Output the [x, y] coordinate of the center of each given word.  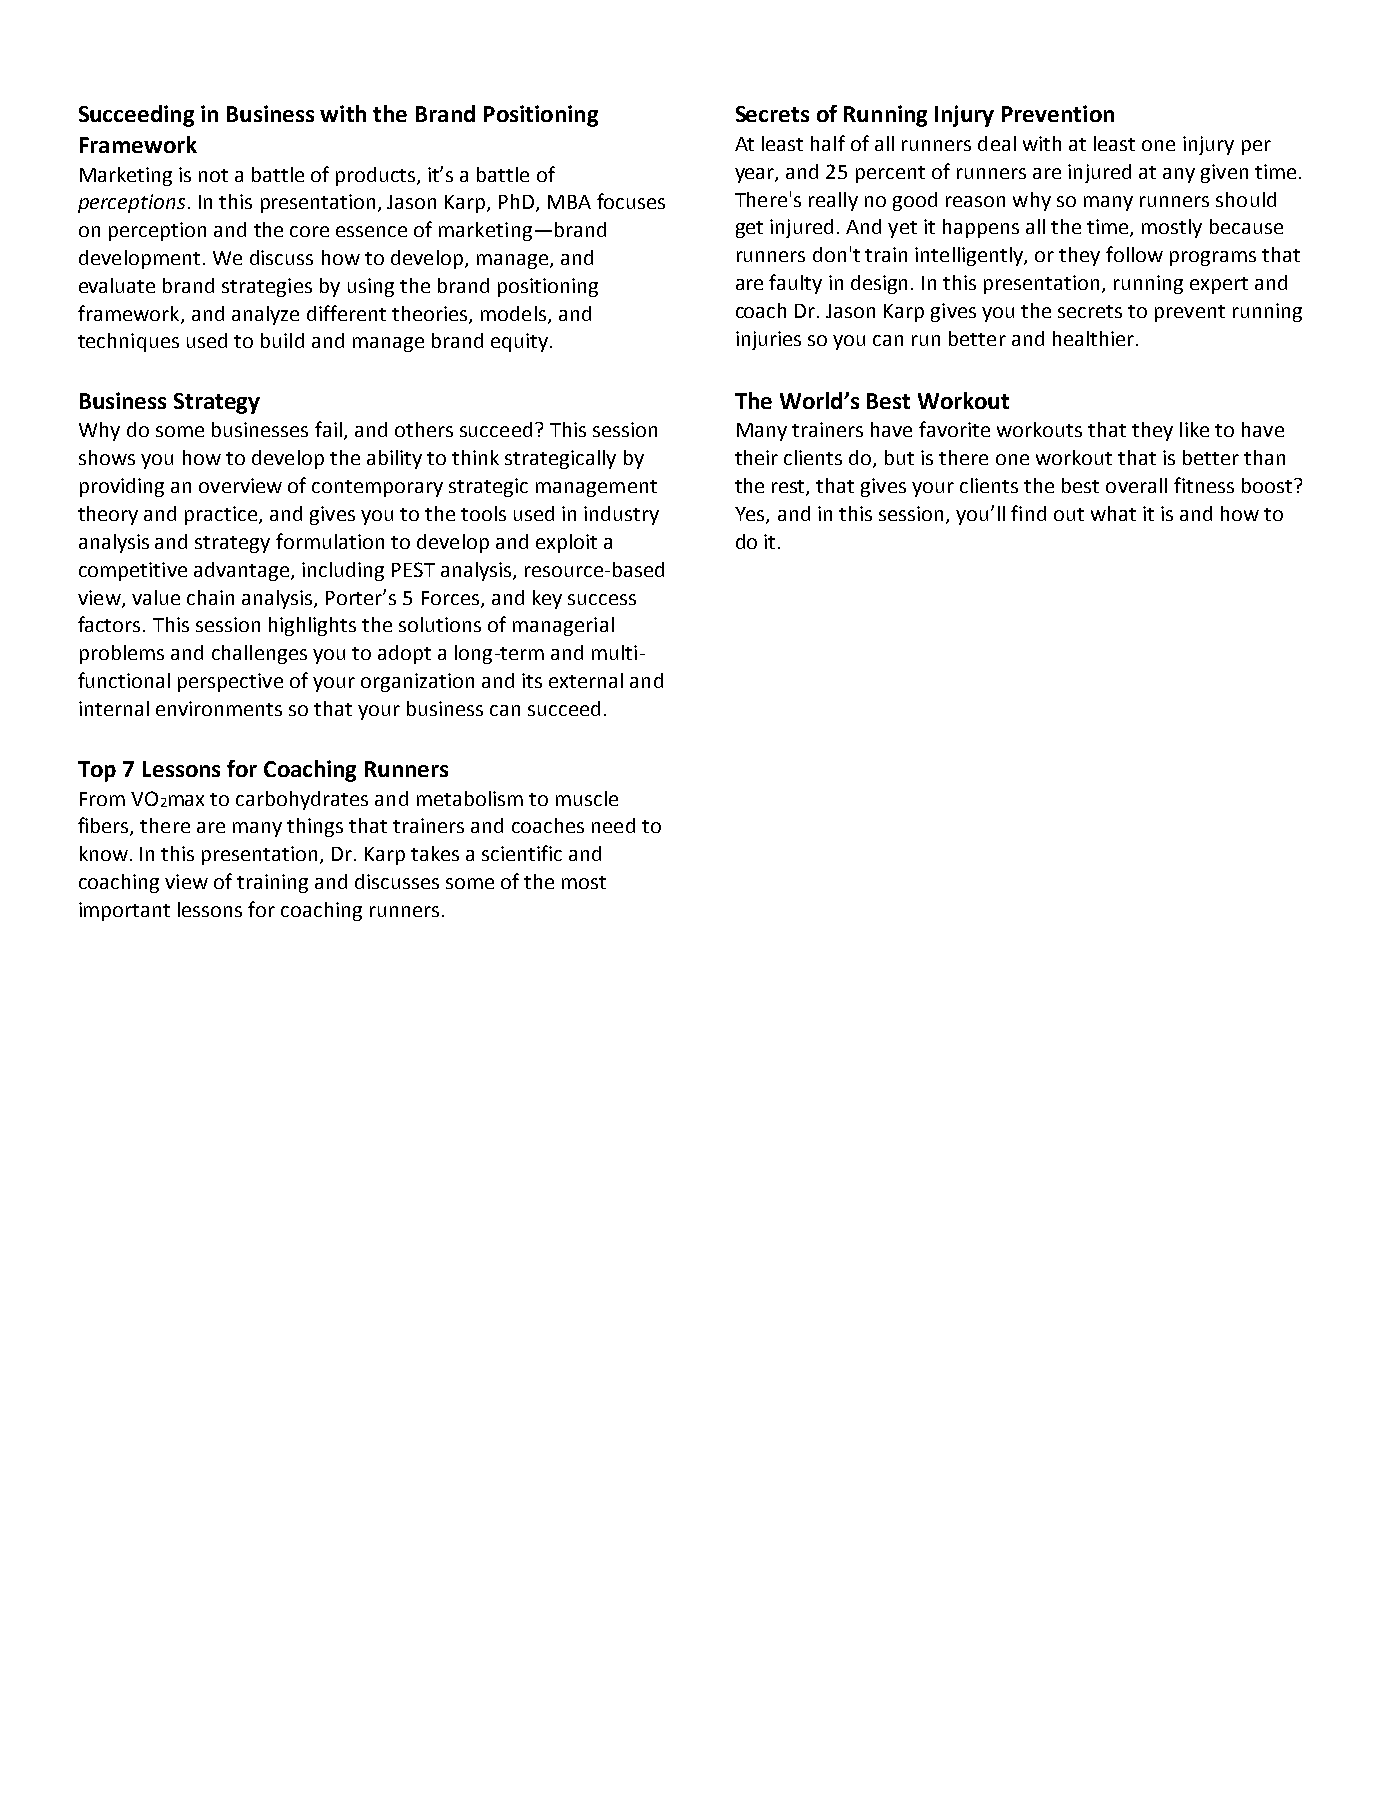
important [124, 911]
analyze [265, 315]
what [1113, 513]
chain [210, 597]
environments [219, 708]
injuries [768, 340]
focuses [631, 201]
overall [1136, 485]
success [602, 599]
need [613, 825]
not [213, 175]
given [1224, 173]
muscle [587, 798]
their [756, 457]
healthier [1093, 338]
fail [328, 429]
